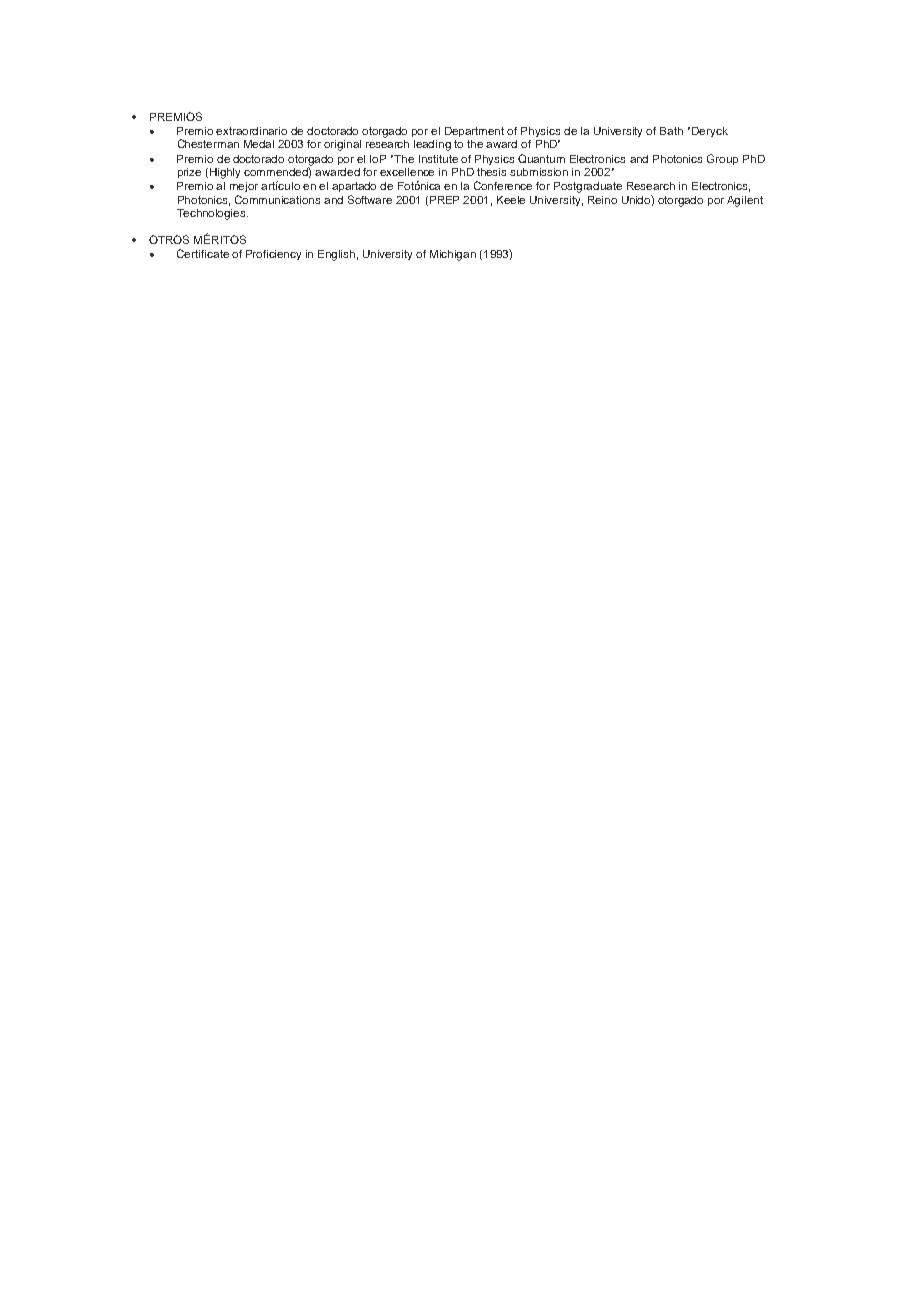 This screenshot has height=1308, width=924. I want to click on Department, so click(474, 132).
